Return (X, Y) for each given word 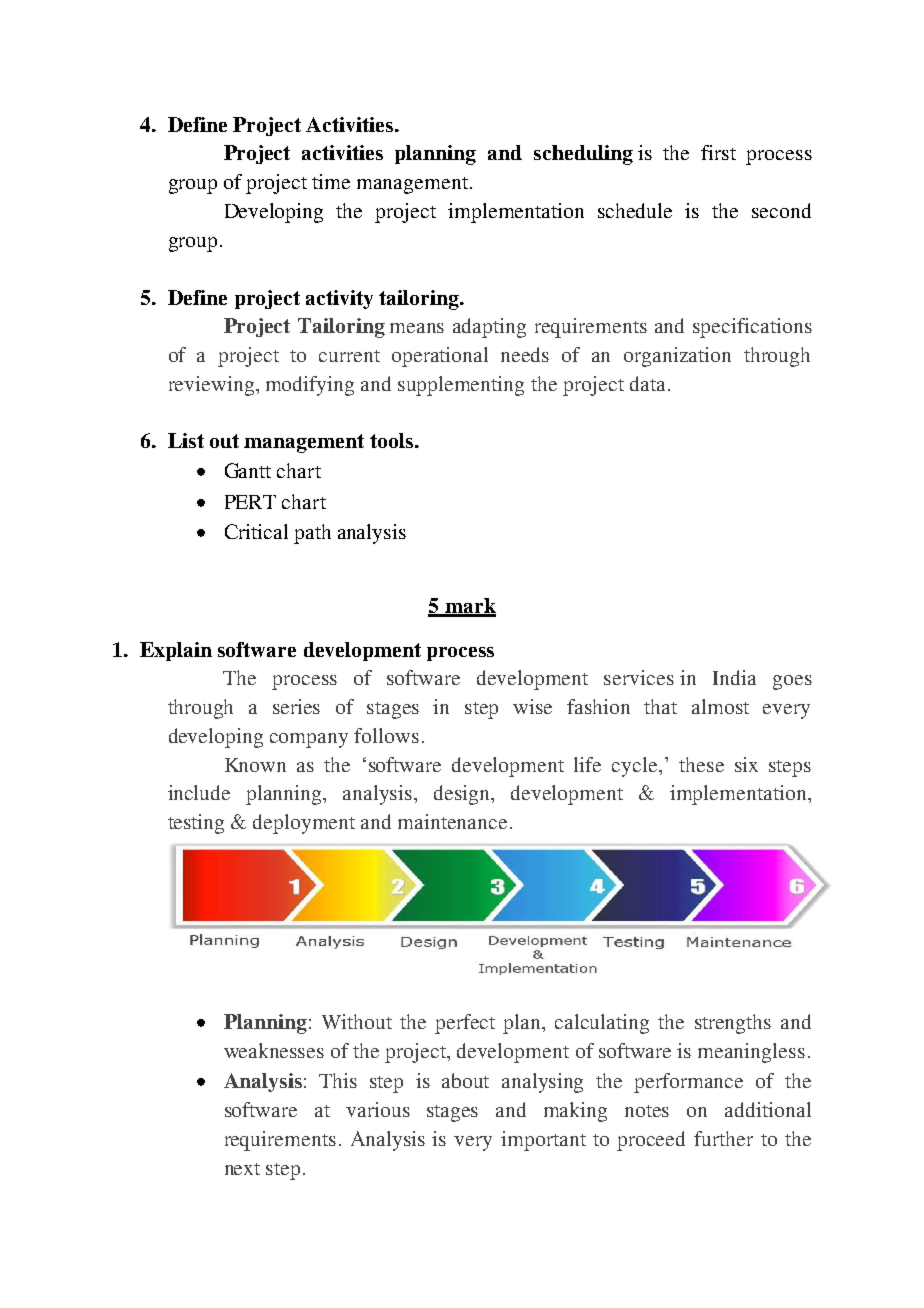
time (331, 181)
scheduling (583, 155)
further (723, 1138)
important (543, 1141)
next (242, 1169)
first (718, 152)
